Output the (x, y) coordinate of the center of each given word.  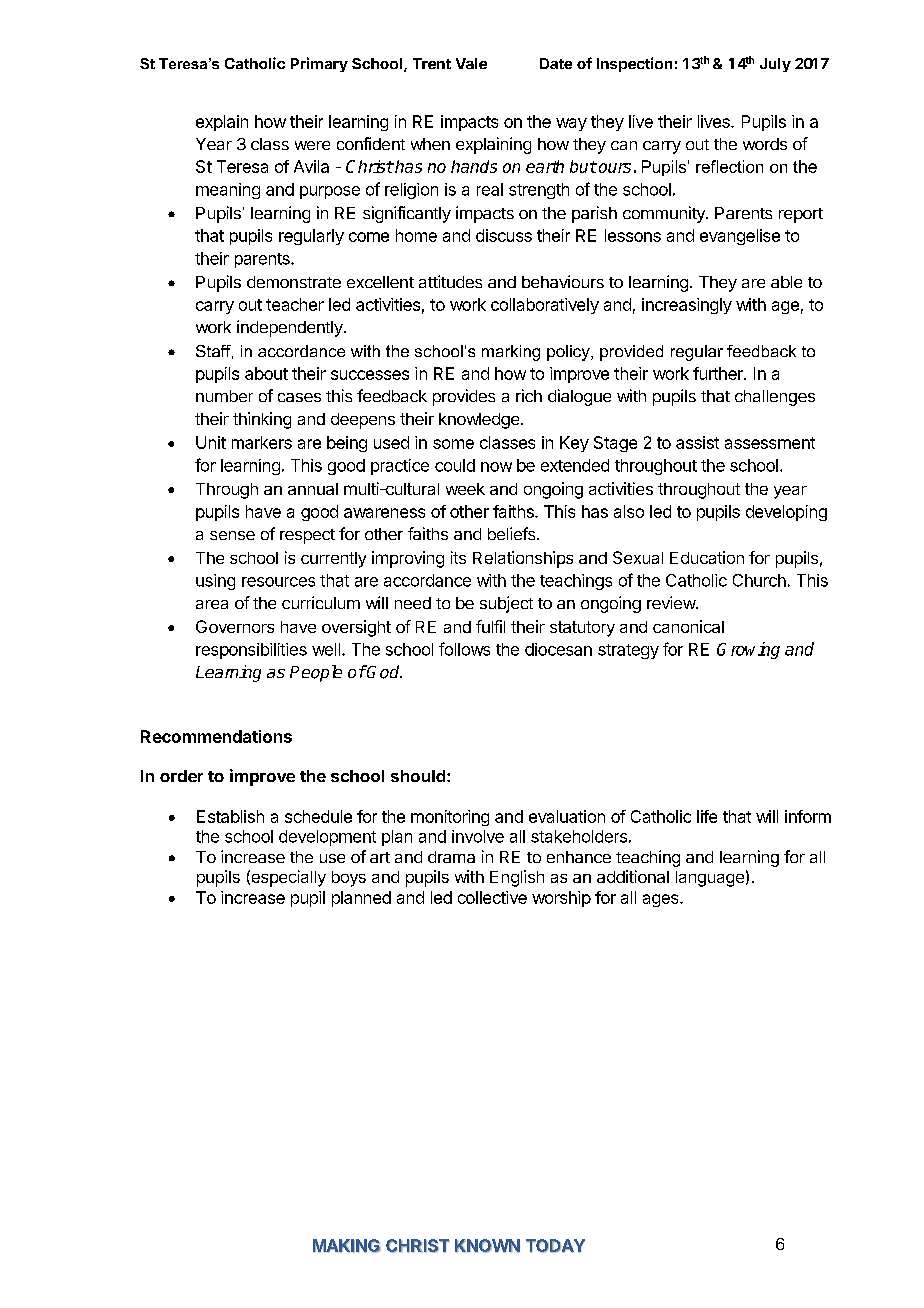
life (707, 816)
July (775, 65)
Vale (471, 63)
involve (478, 836)
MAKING (347, 1246)
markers (262, 442)
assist (697, 442)
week (465, 489)
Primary (319, 64)
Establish (230, 816)
